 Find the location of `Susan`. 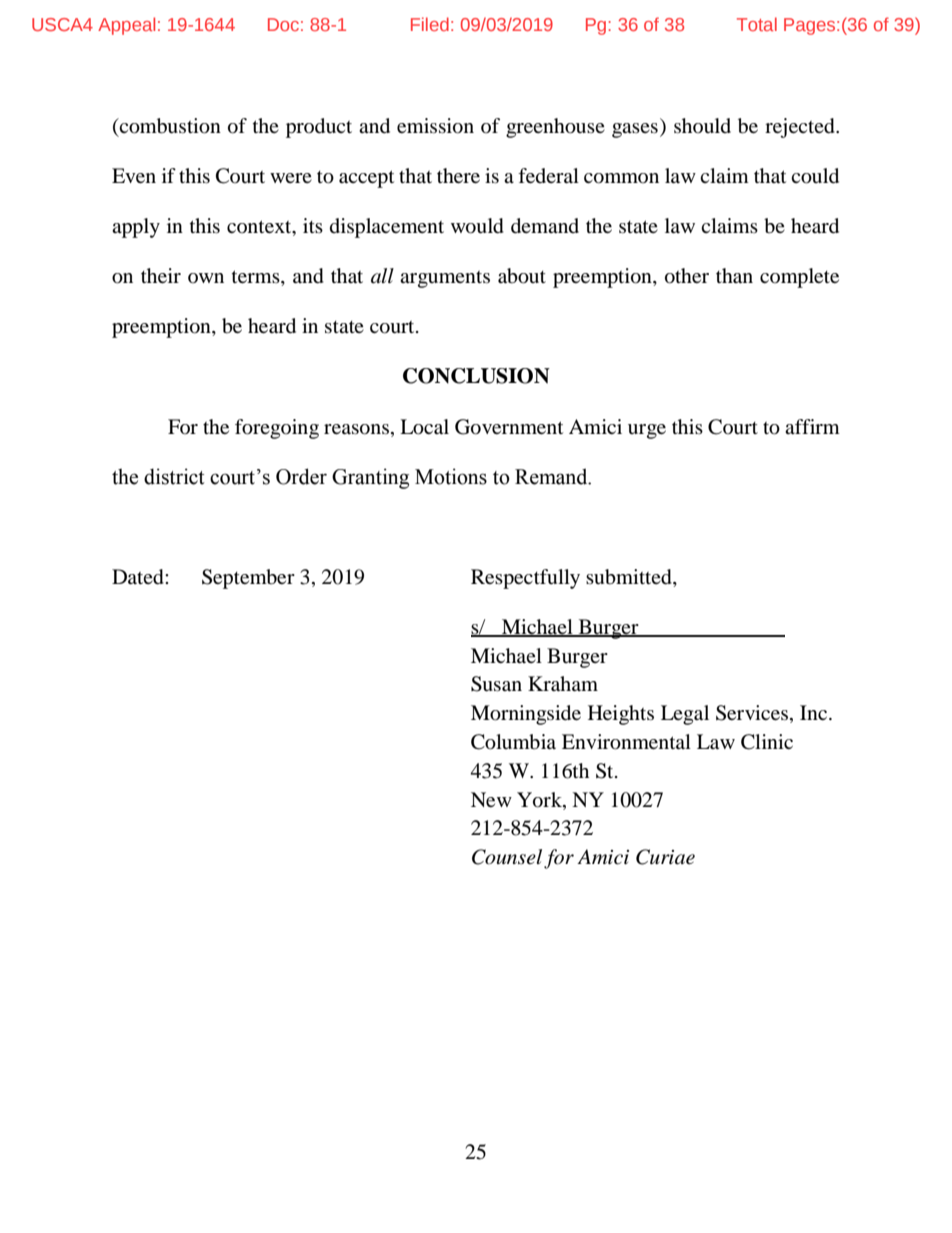

Susan is located at coordinates (496, 684).
